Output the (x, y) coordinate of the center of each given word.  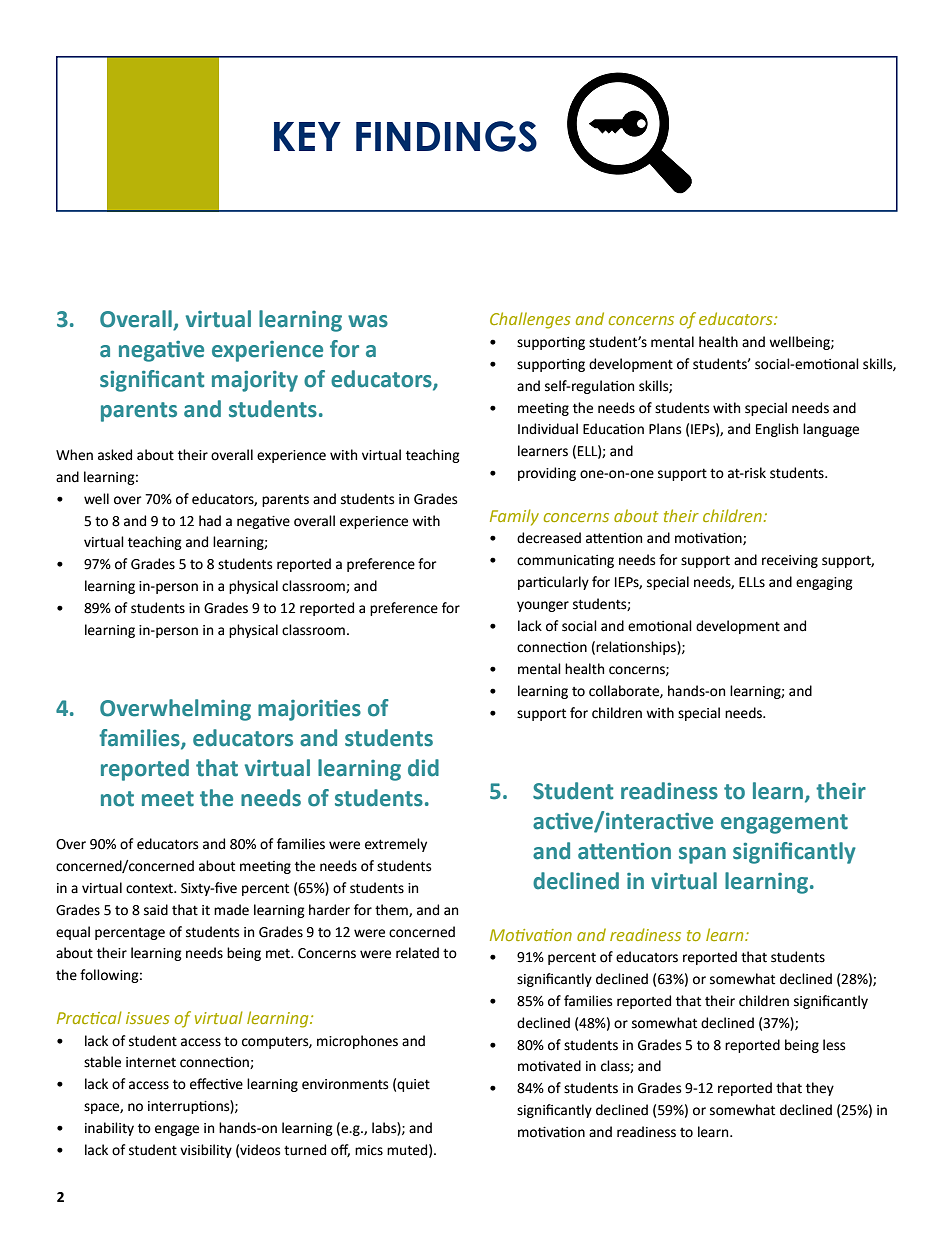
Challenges (530, 320)
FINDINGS (446, 136)
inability (109, 1129)
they (820, 1089)
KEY (307, 136)
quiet (413, 1085)
